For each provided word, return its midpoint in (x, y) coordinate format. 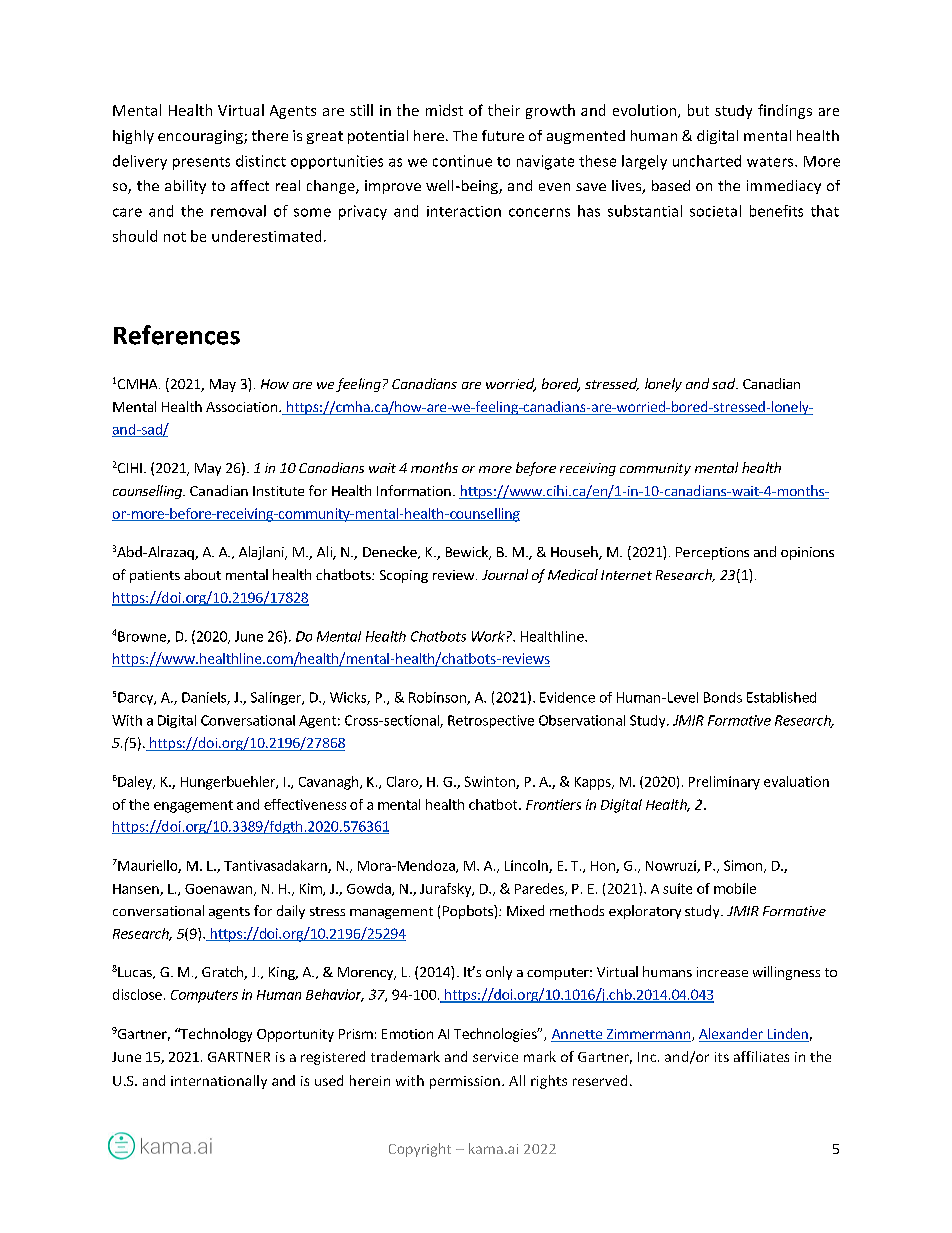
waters (771, 162)
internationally (219, 1082)
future (503, 135)
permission (465, 1082)
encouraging (201, 137)
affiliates (761, 1056)
